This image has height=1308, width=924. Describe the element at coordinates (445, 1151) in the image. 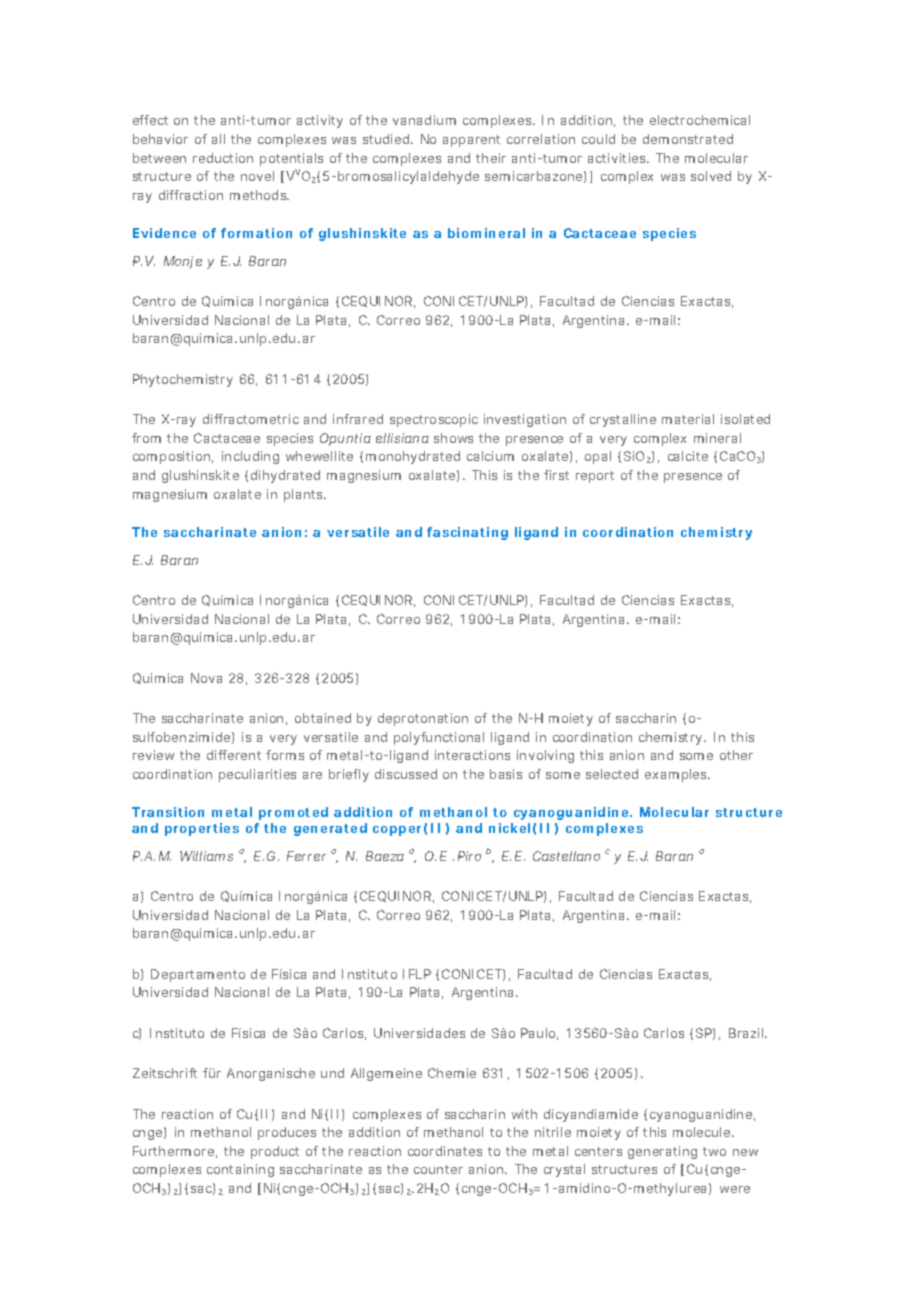

I see `coordinates` at that location.
